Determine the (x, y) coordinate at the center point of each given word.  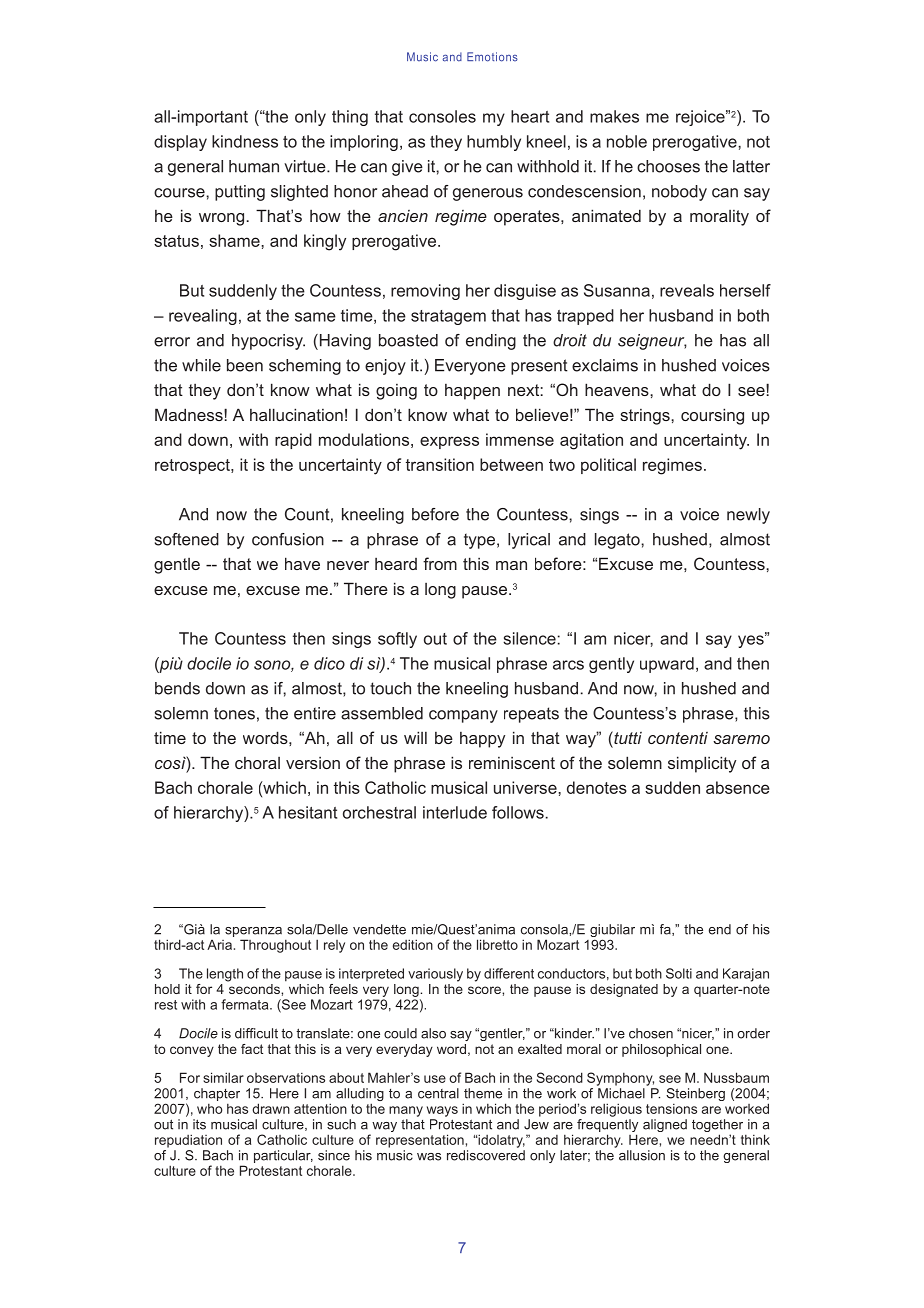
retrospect (193, 466)
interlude (455, 812)
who (209, 1108)
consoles (442, 116)
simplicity (702, 764)
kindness (245, 141)
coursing (712, 416)
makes (614, 116)
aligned (665, 1125)
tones (234, 713)
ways (442, 1111)
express (449, 442)
